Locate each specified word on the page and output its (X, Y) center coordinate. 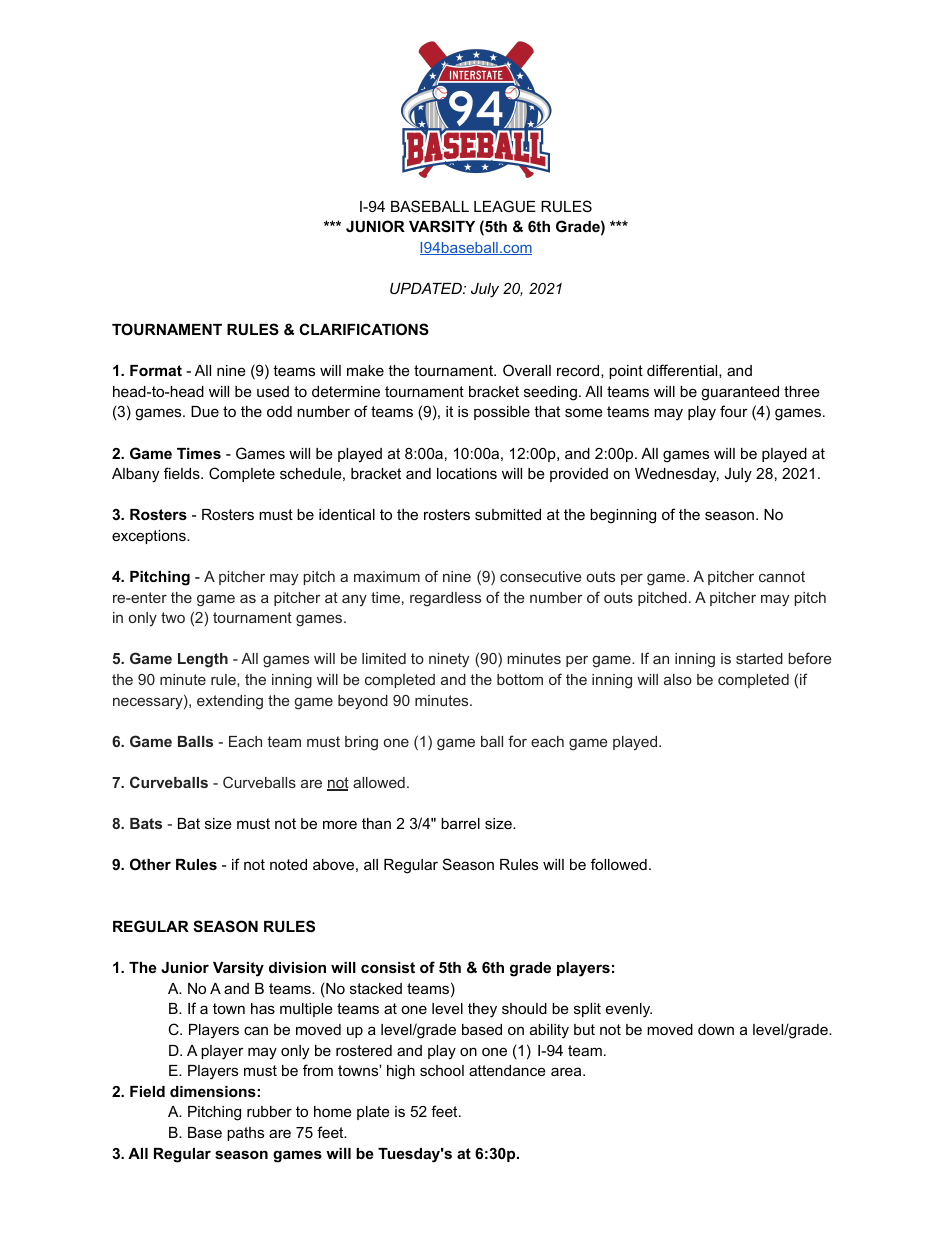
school (442, 1070)
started (759, 658)
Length (203, 660)
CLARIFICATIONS (364, 329)
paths (245, 1134)
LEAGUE (505, 206)
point (626, 372)
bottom (520, 679)
